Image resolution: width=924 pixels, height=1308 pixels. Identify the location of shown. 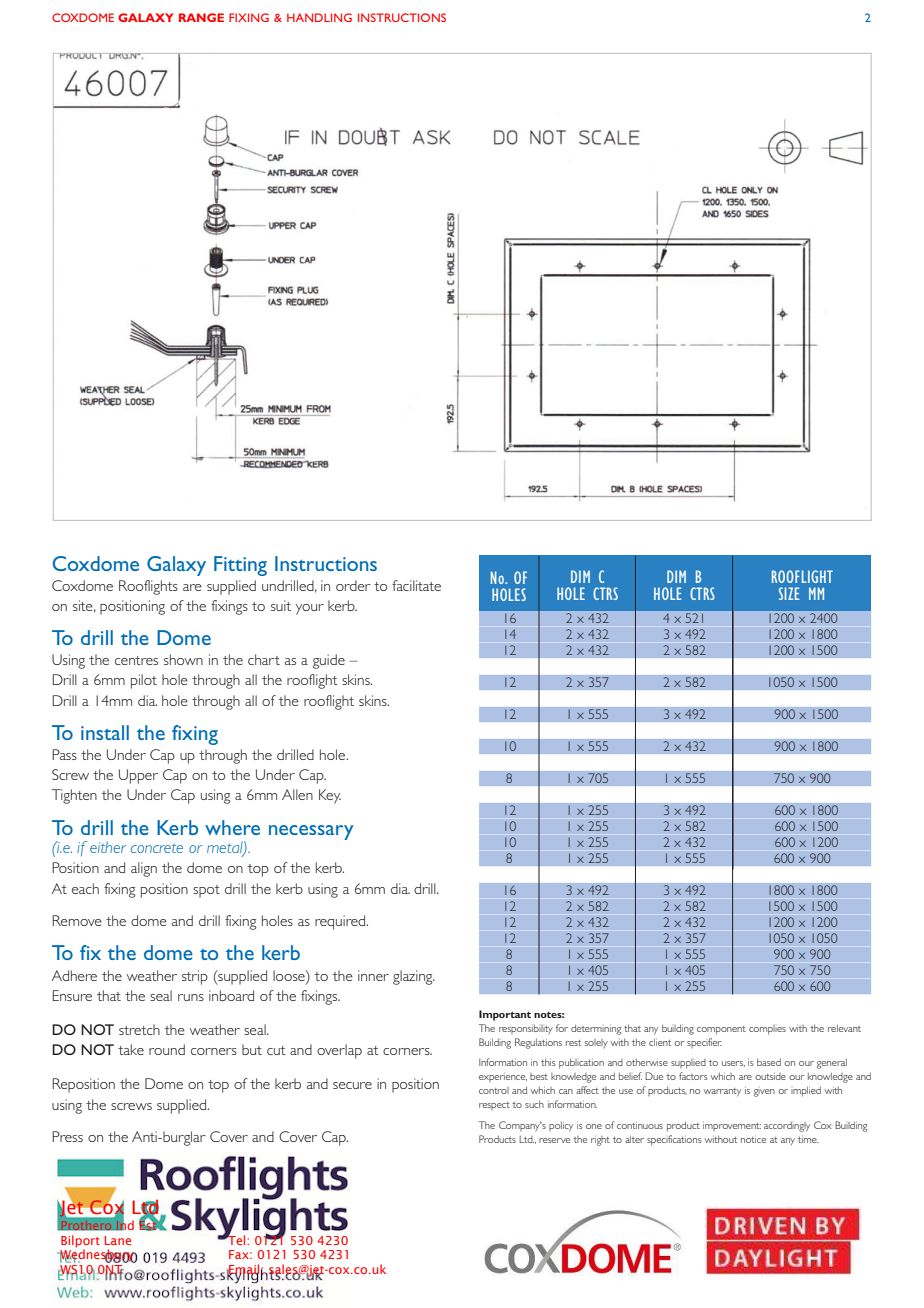
(183, 659).
